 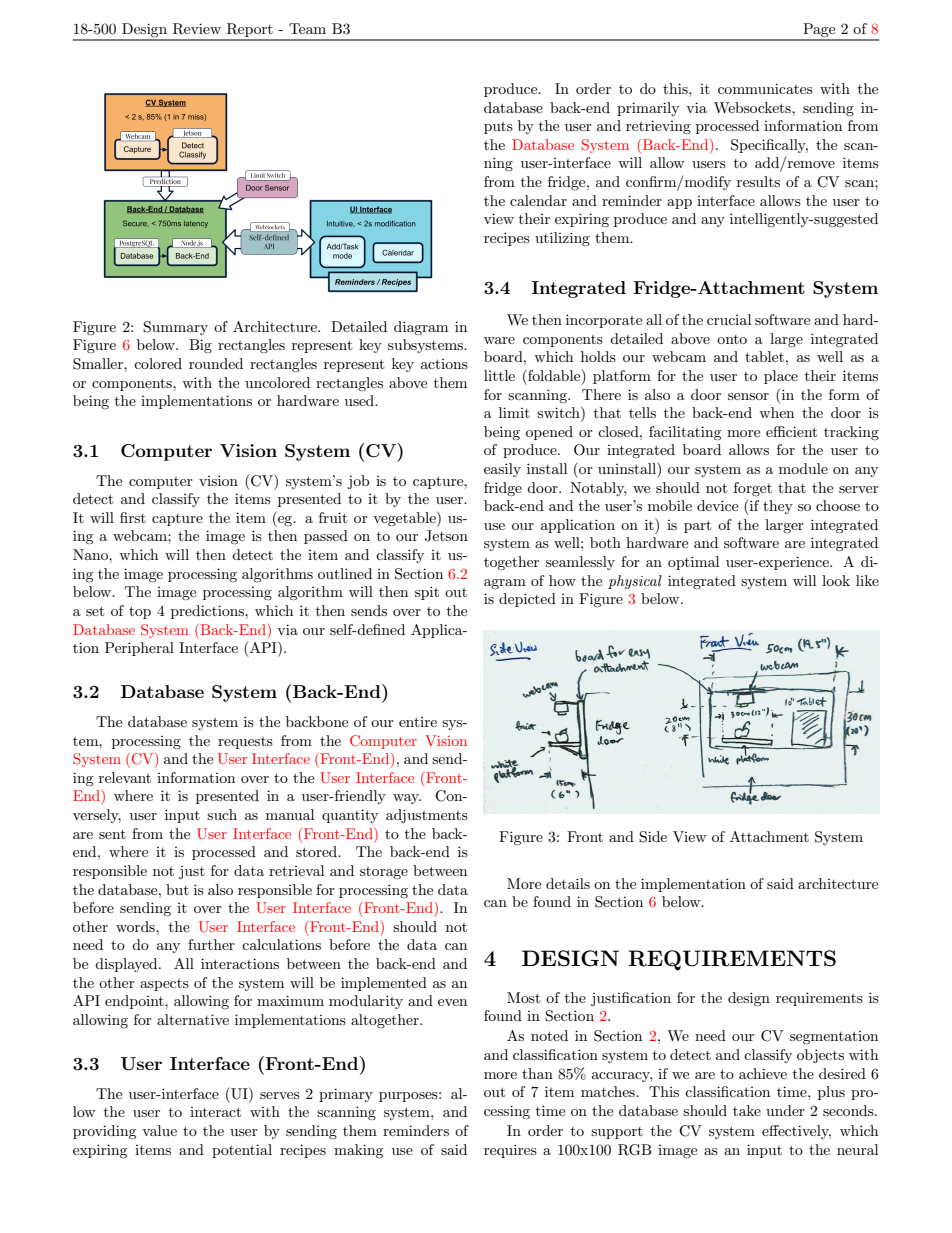 I want to click on Summary, so click(x=175, y=328).
